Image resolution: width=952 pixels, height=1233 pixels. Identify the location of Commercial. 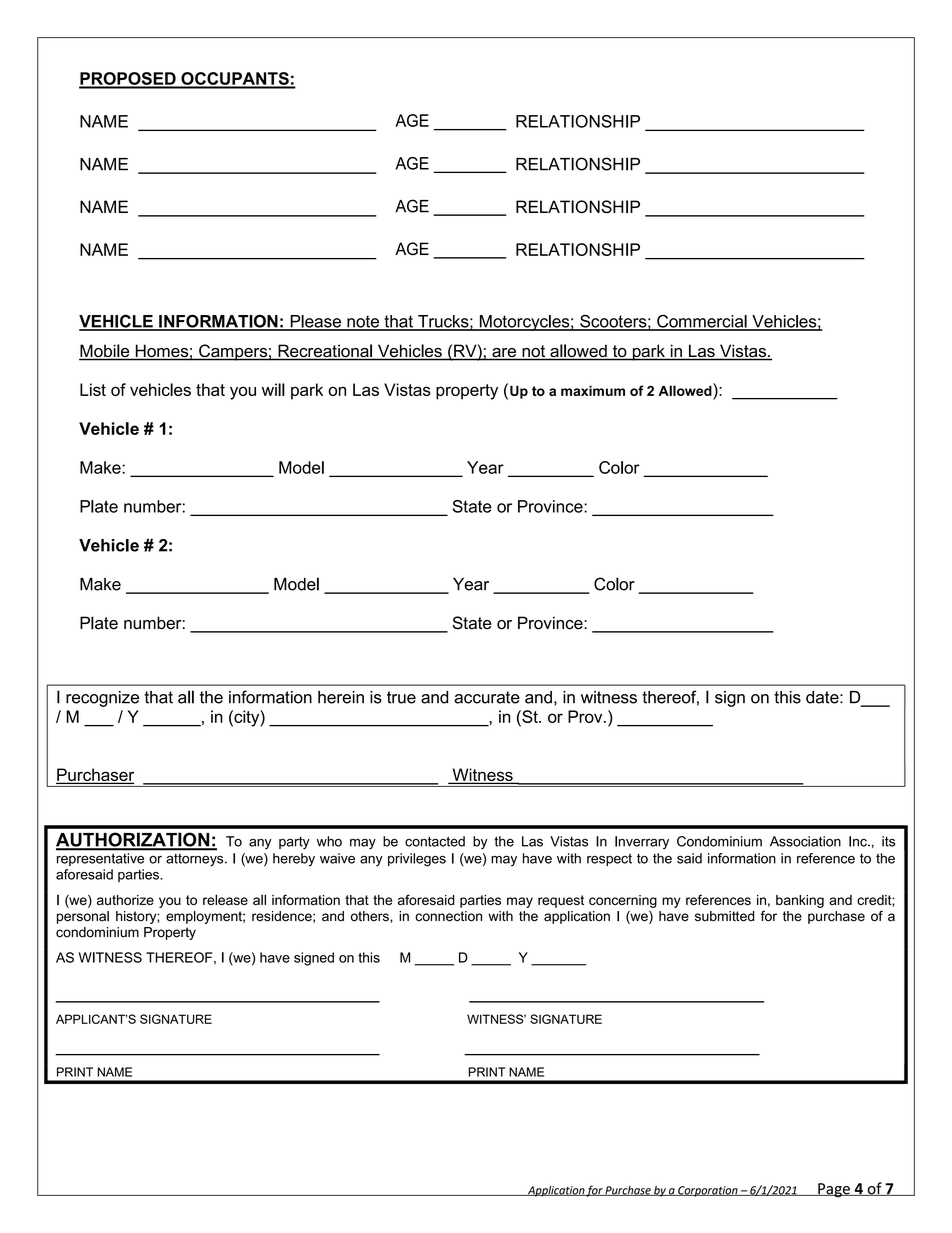
(702, 322).
